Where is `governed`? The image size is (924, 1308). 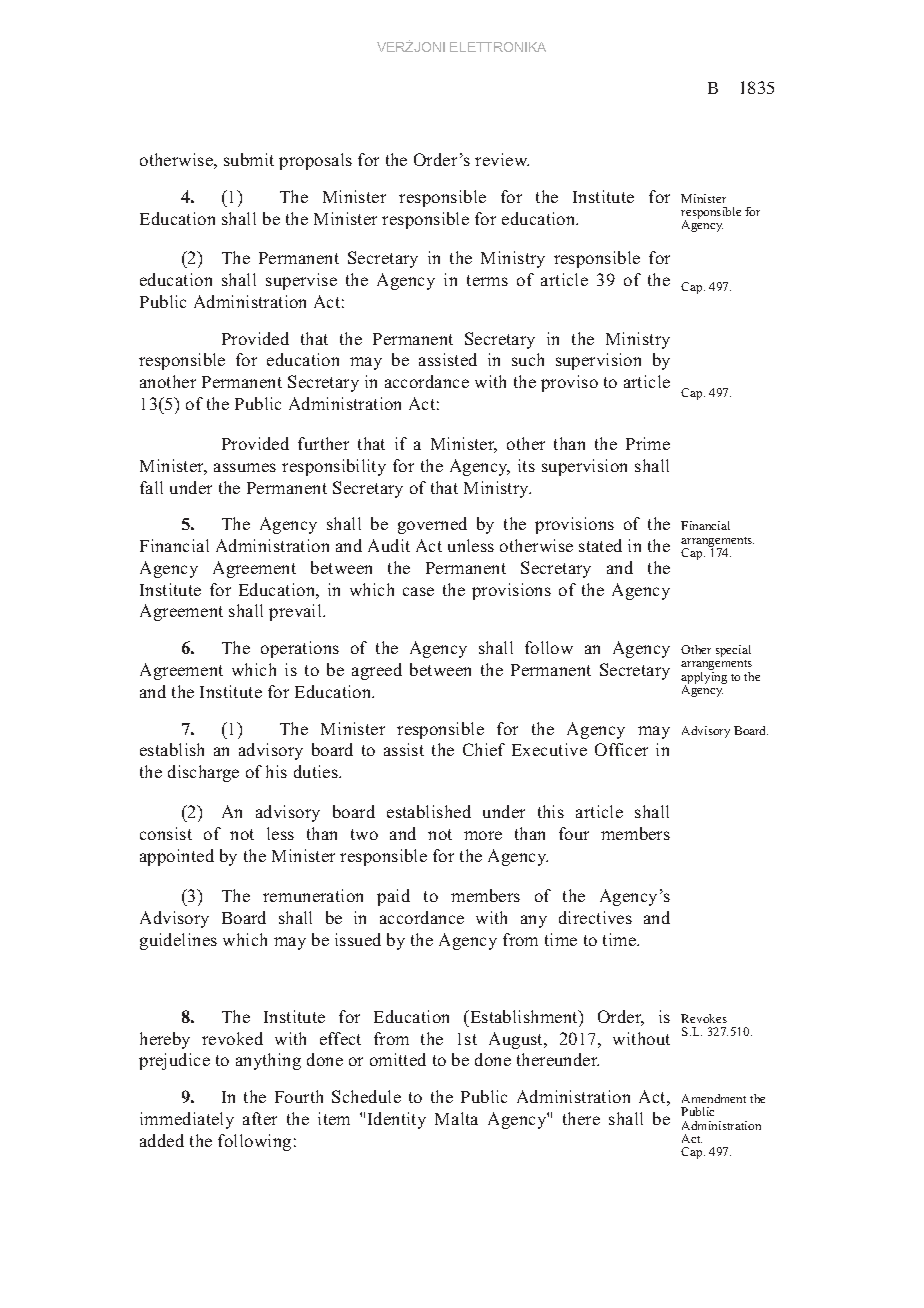
governed is located at coordinates (432, 525).
